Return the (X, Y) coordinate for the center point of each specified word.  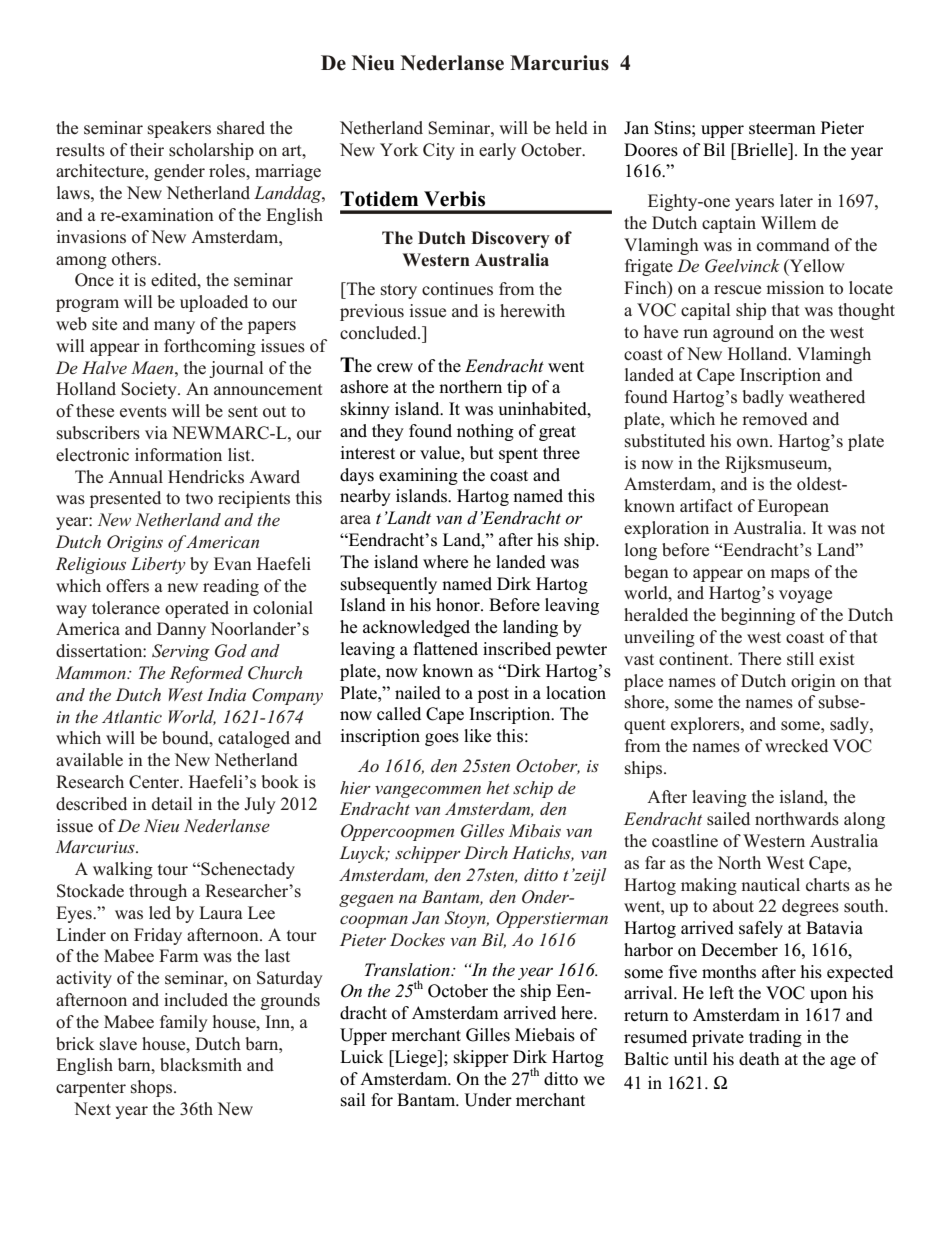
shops (153, 1088)
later (796, 201)
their (147, 150)
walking (123, 870)
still (800, 659)
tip (517, 388)
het (498, 787)
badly (763, 398)
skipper (481, 1058)
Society (150, 390)
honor (459, 605)
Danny (181, 630)
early (497, 151)
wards (816, 819)
